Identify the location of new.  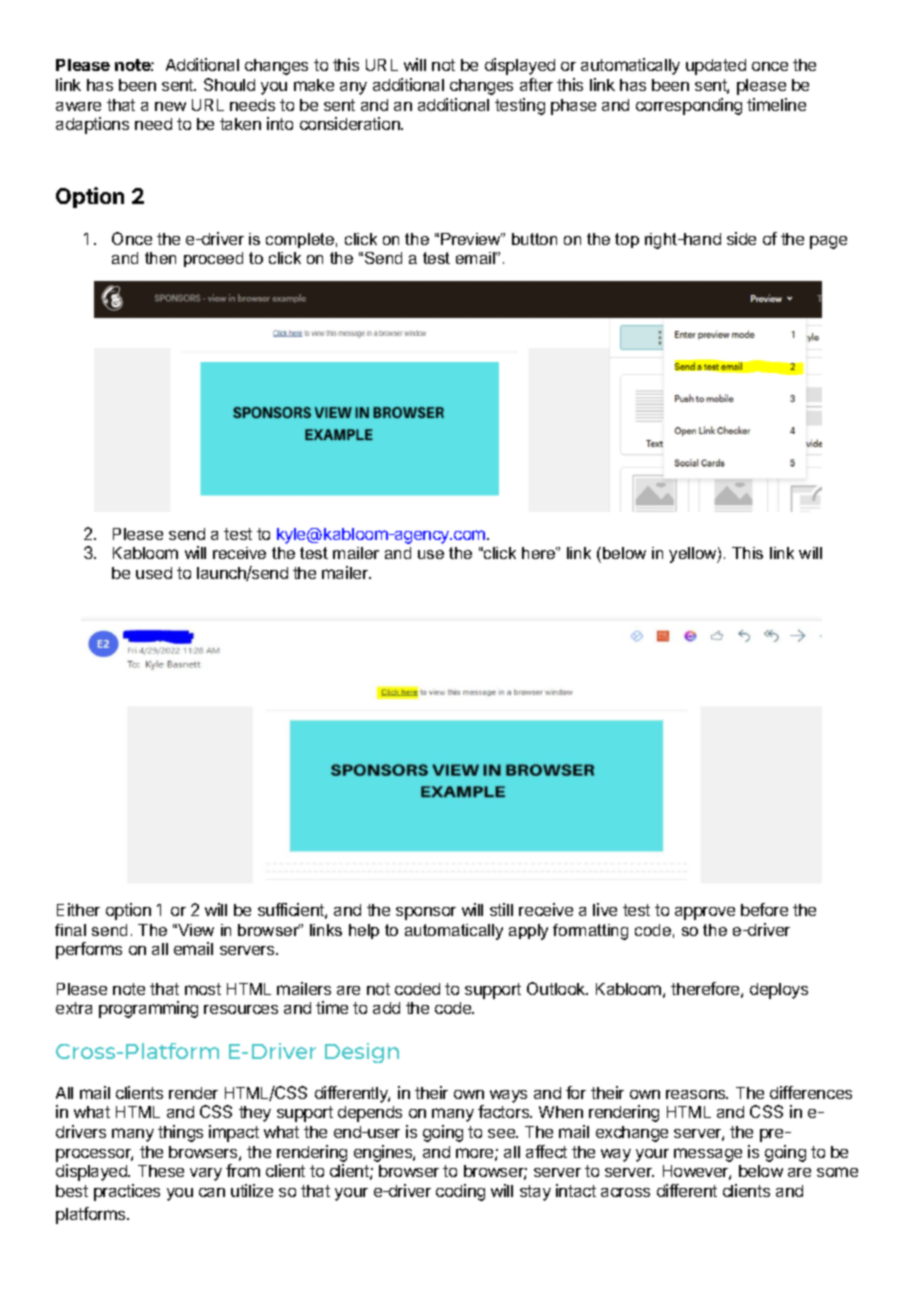
(170, 106).
